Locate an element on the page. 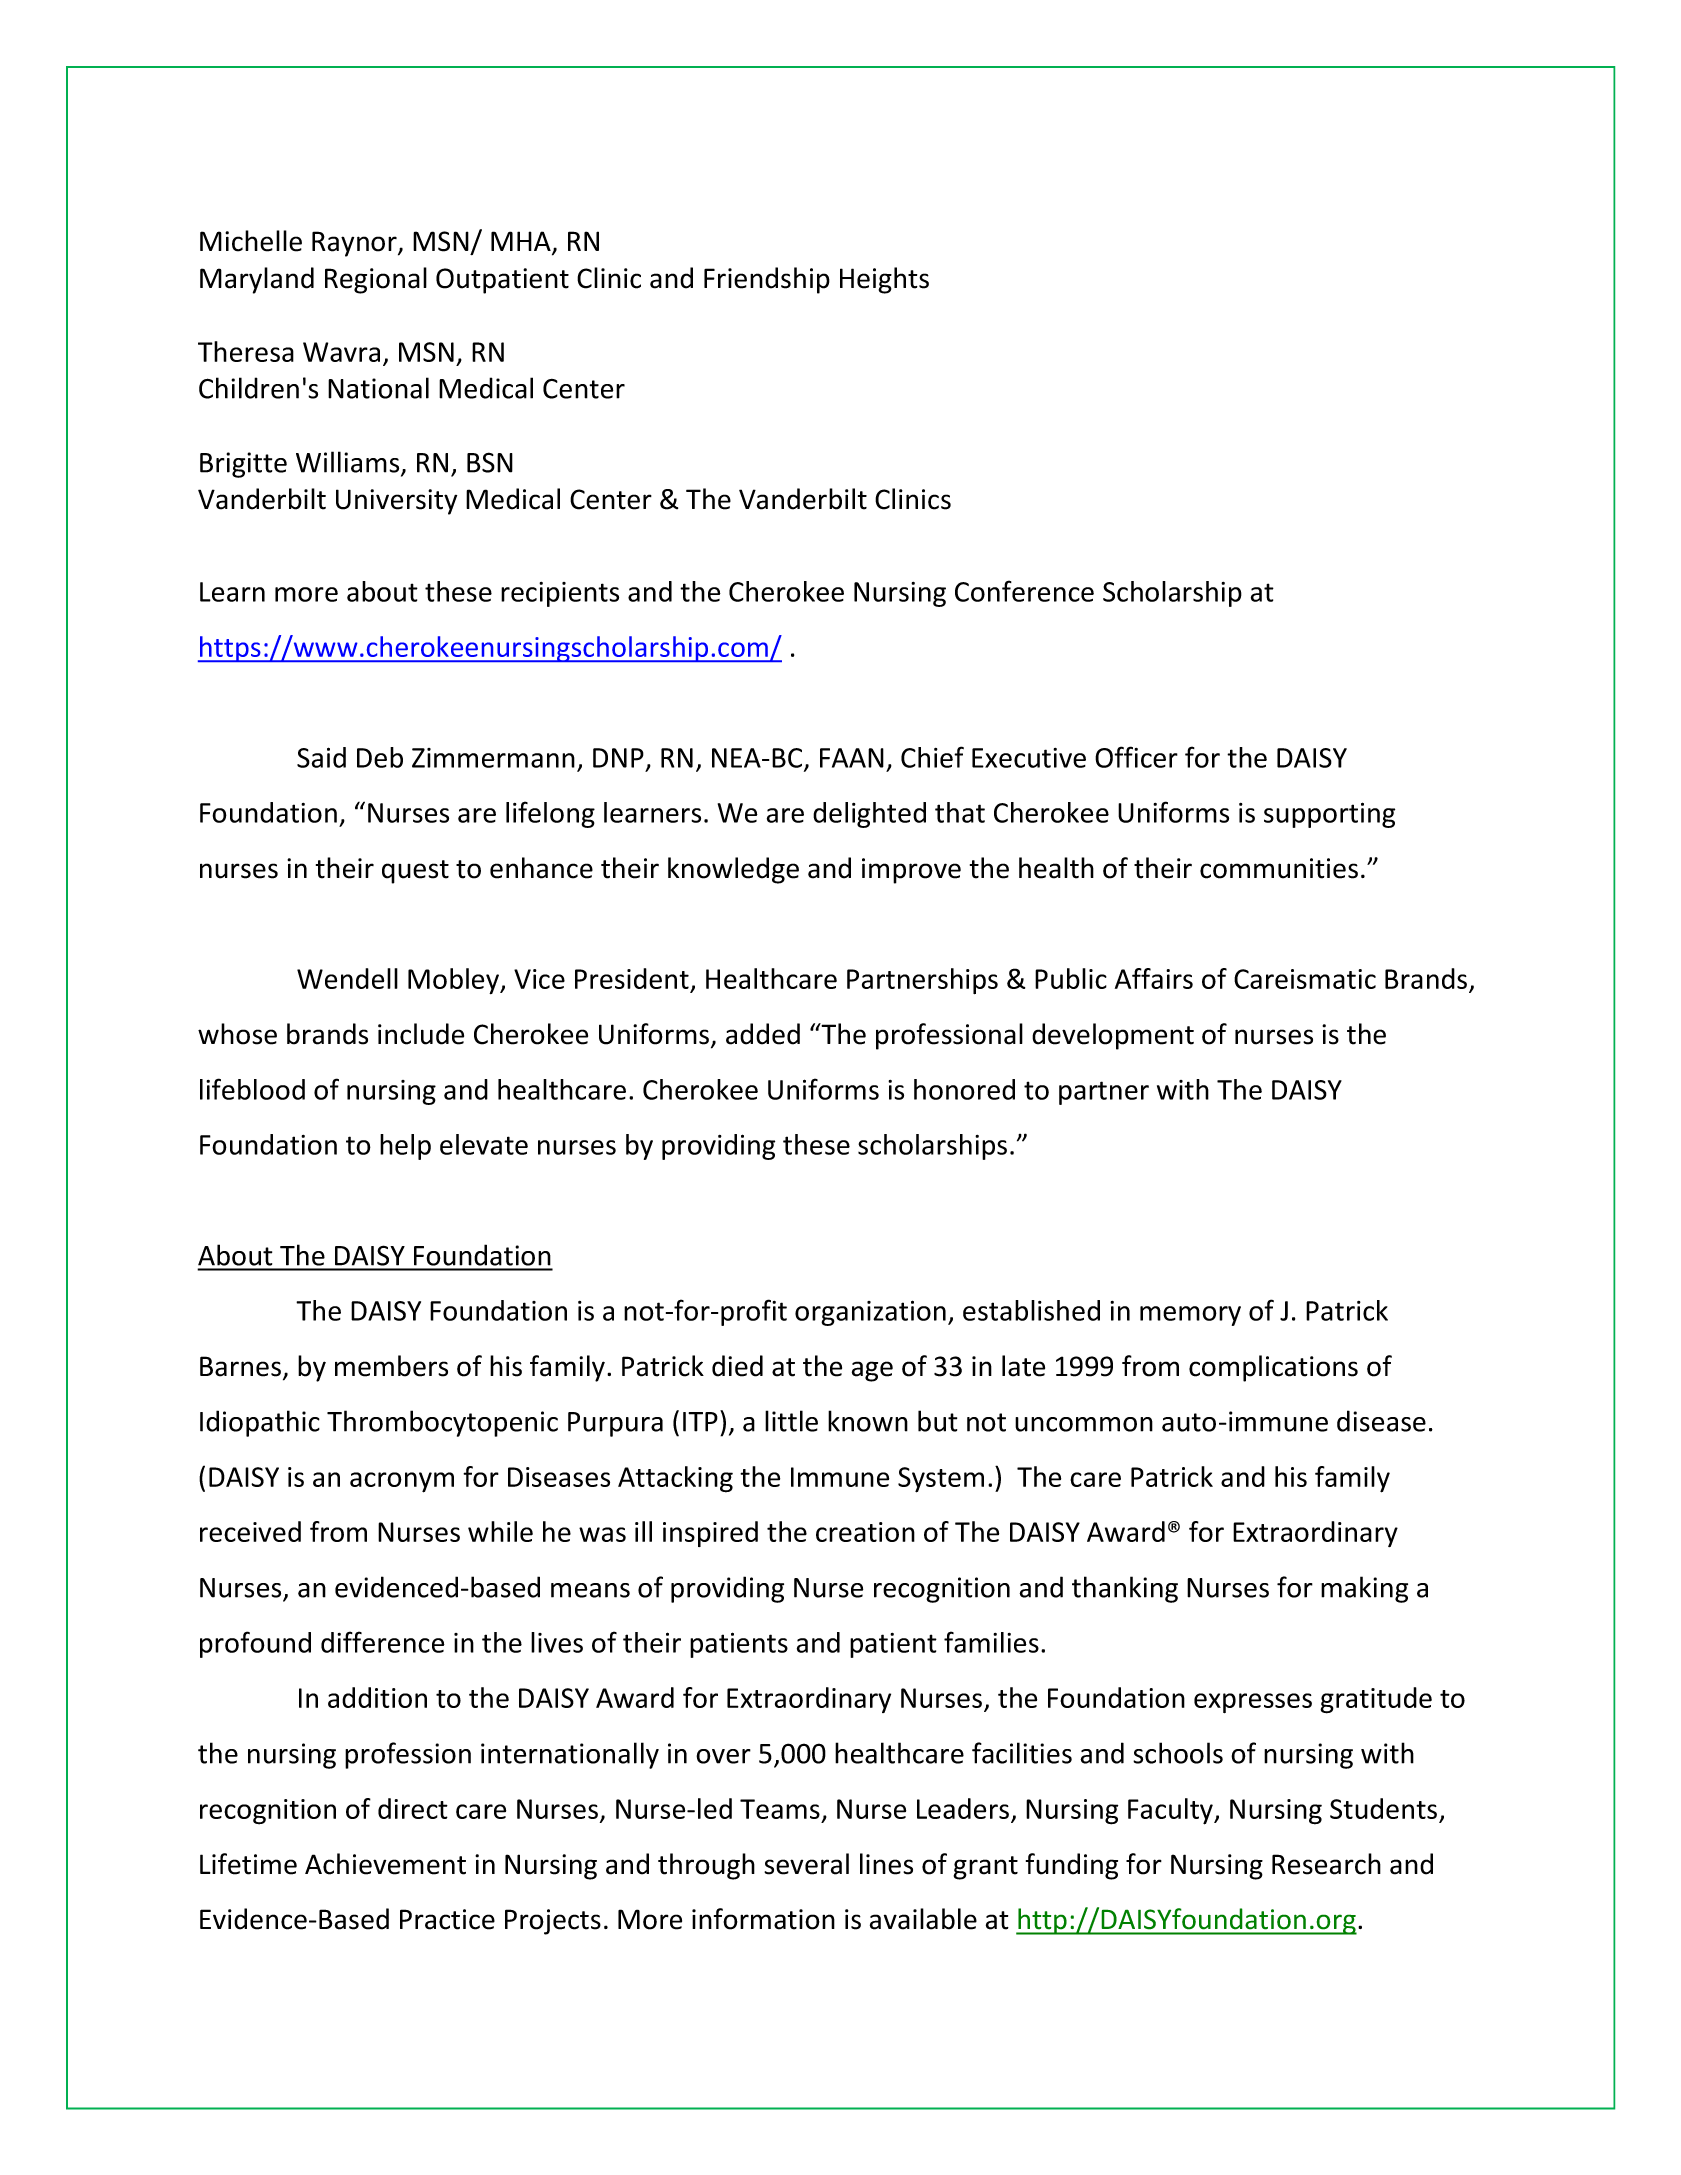 Image resolution: width=1681 pixels, height=2175 pixels. Heights is located at coordinates (884, 280).
